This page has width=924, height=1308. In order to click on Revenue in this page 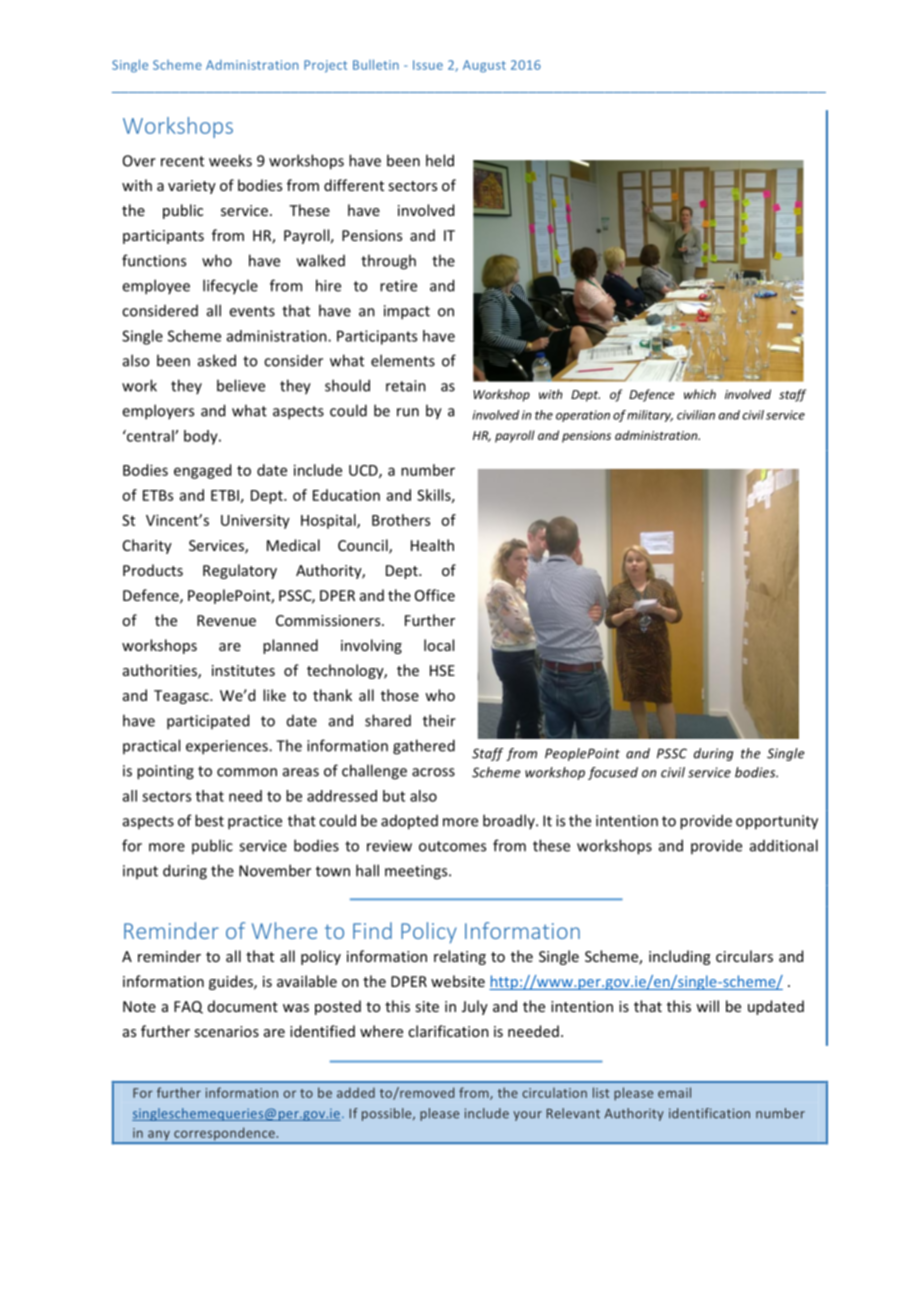, I will do `click(226, 620)`.
